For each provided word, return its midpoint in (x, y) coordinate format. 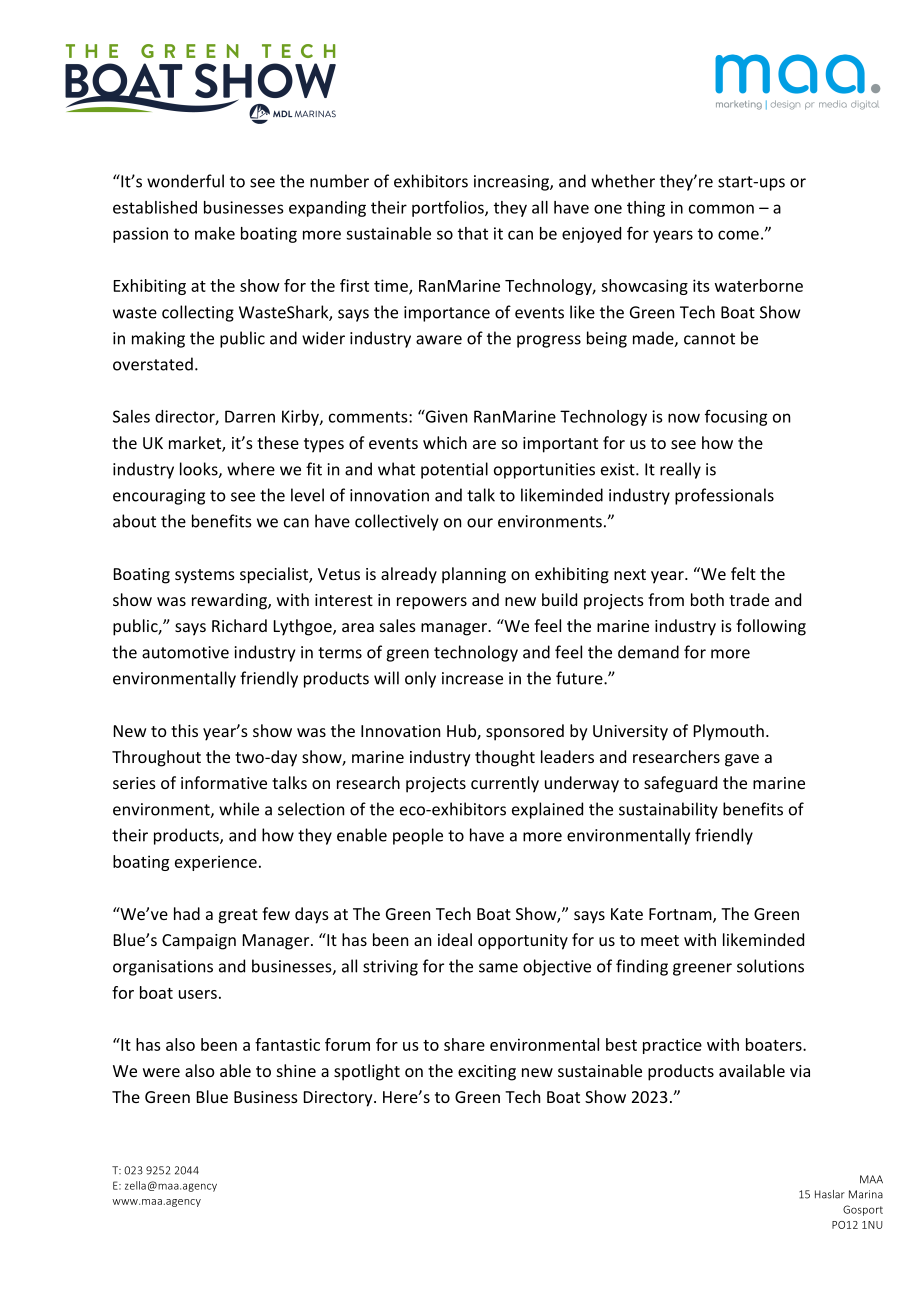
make (215, 233)
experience (216, 863)
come (738, 235)
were (161, 1072)
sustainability (668, 810)
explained (547, 810)
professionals (724, 496)
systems (205, 576)
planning (474, 575)
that (473, 233)
